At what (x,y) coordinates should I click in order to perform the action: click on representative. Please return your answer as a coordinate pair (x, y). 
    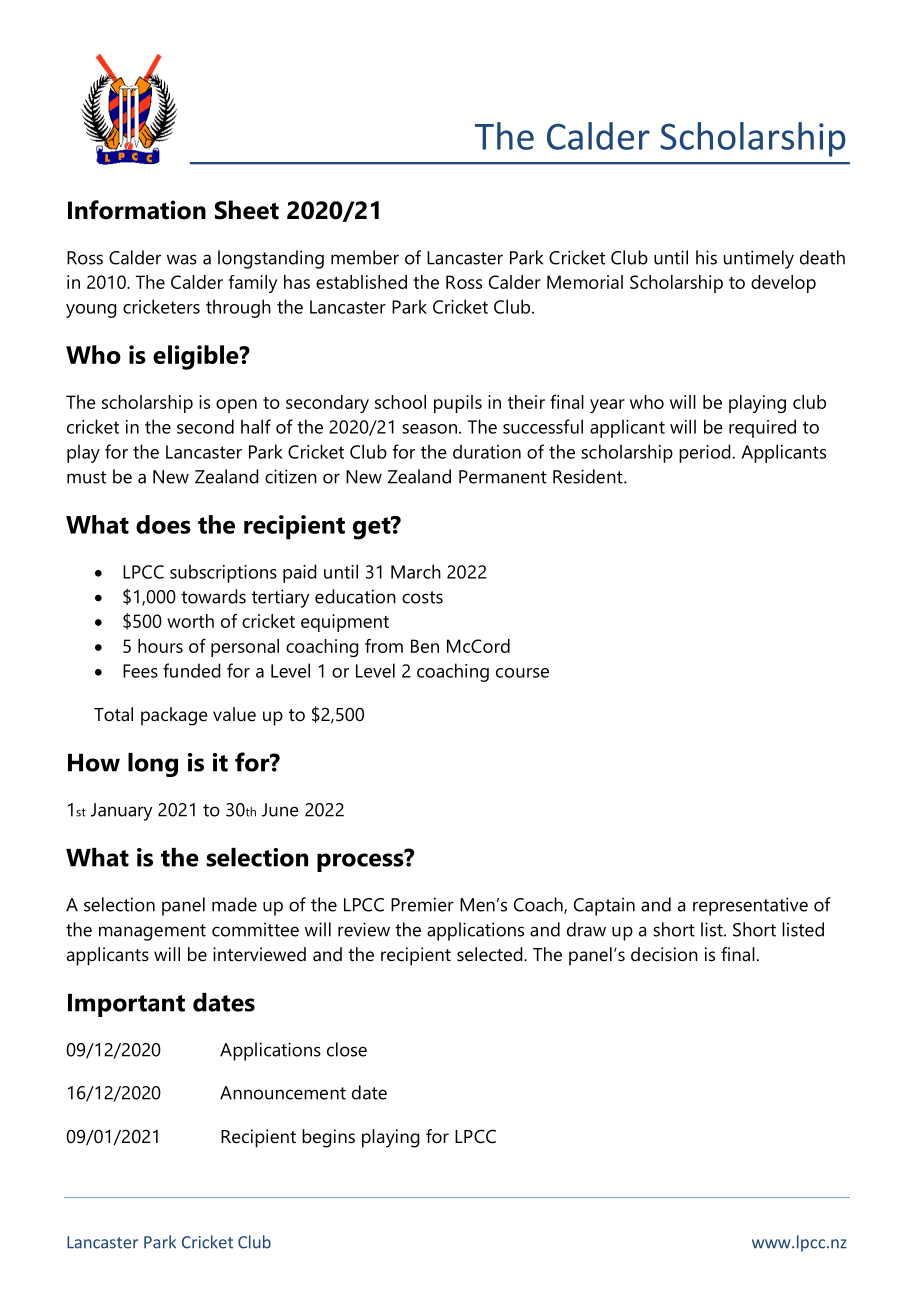
    Looking at the image, I should click on (750, 906).
